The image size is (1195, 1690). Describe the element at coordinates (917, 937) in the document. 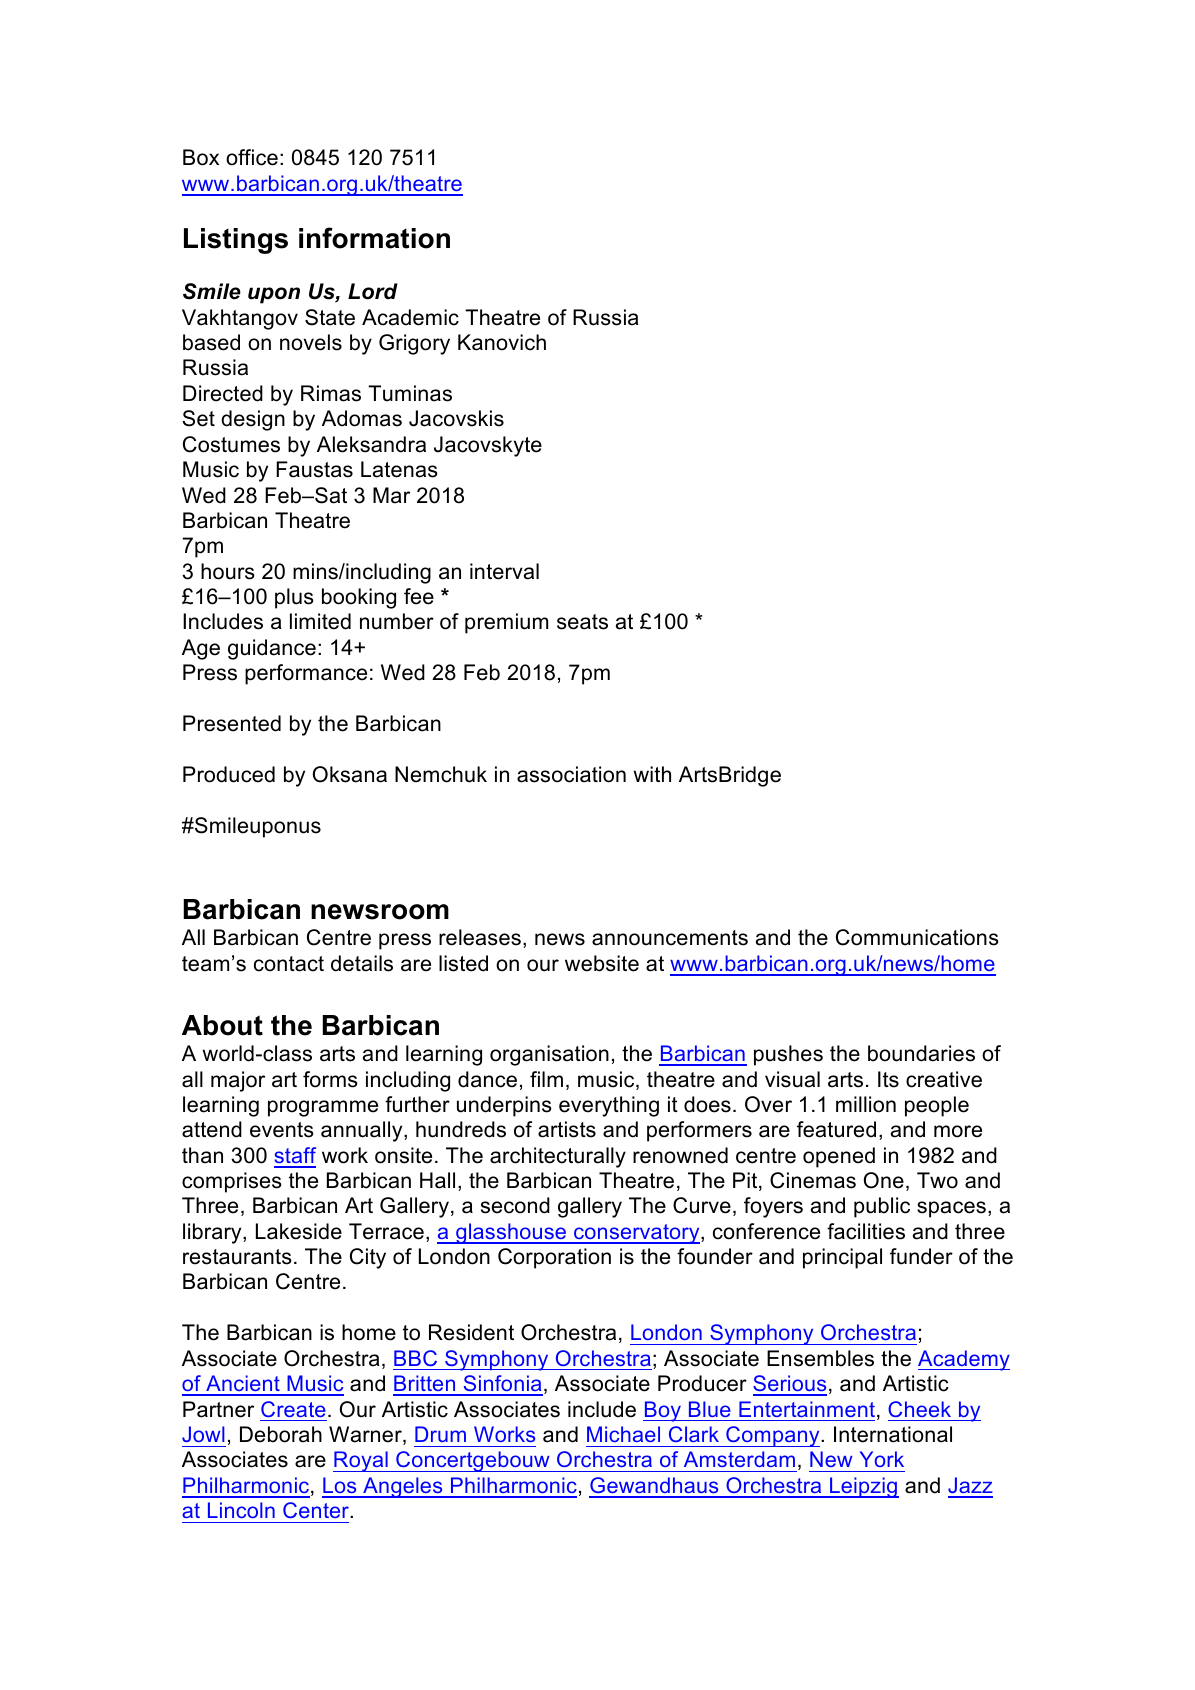

I see `Communications` at that location.
